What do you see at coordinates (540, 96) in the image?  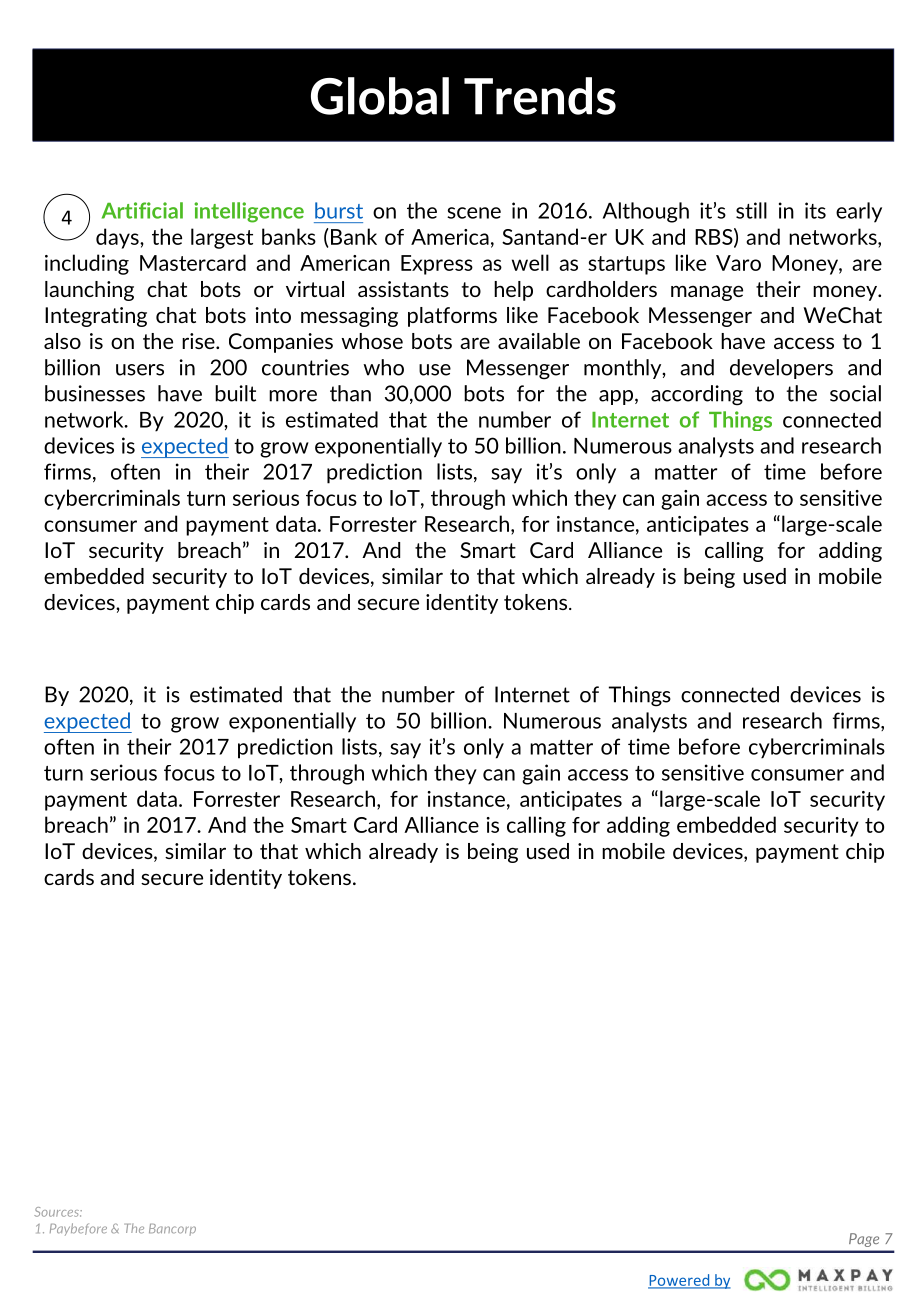 I see `Trends` at bounding box center [540, 96].
